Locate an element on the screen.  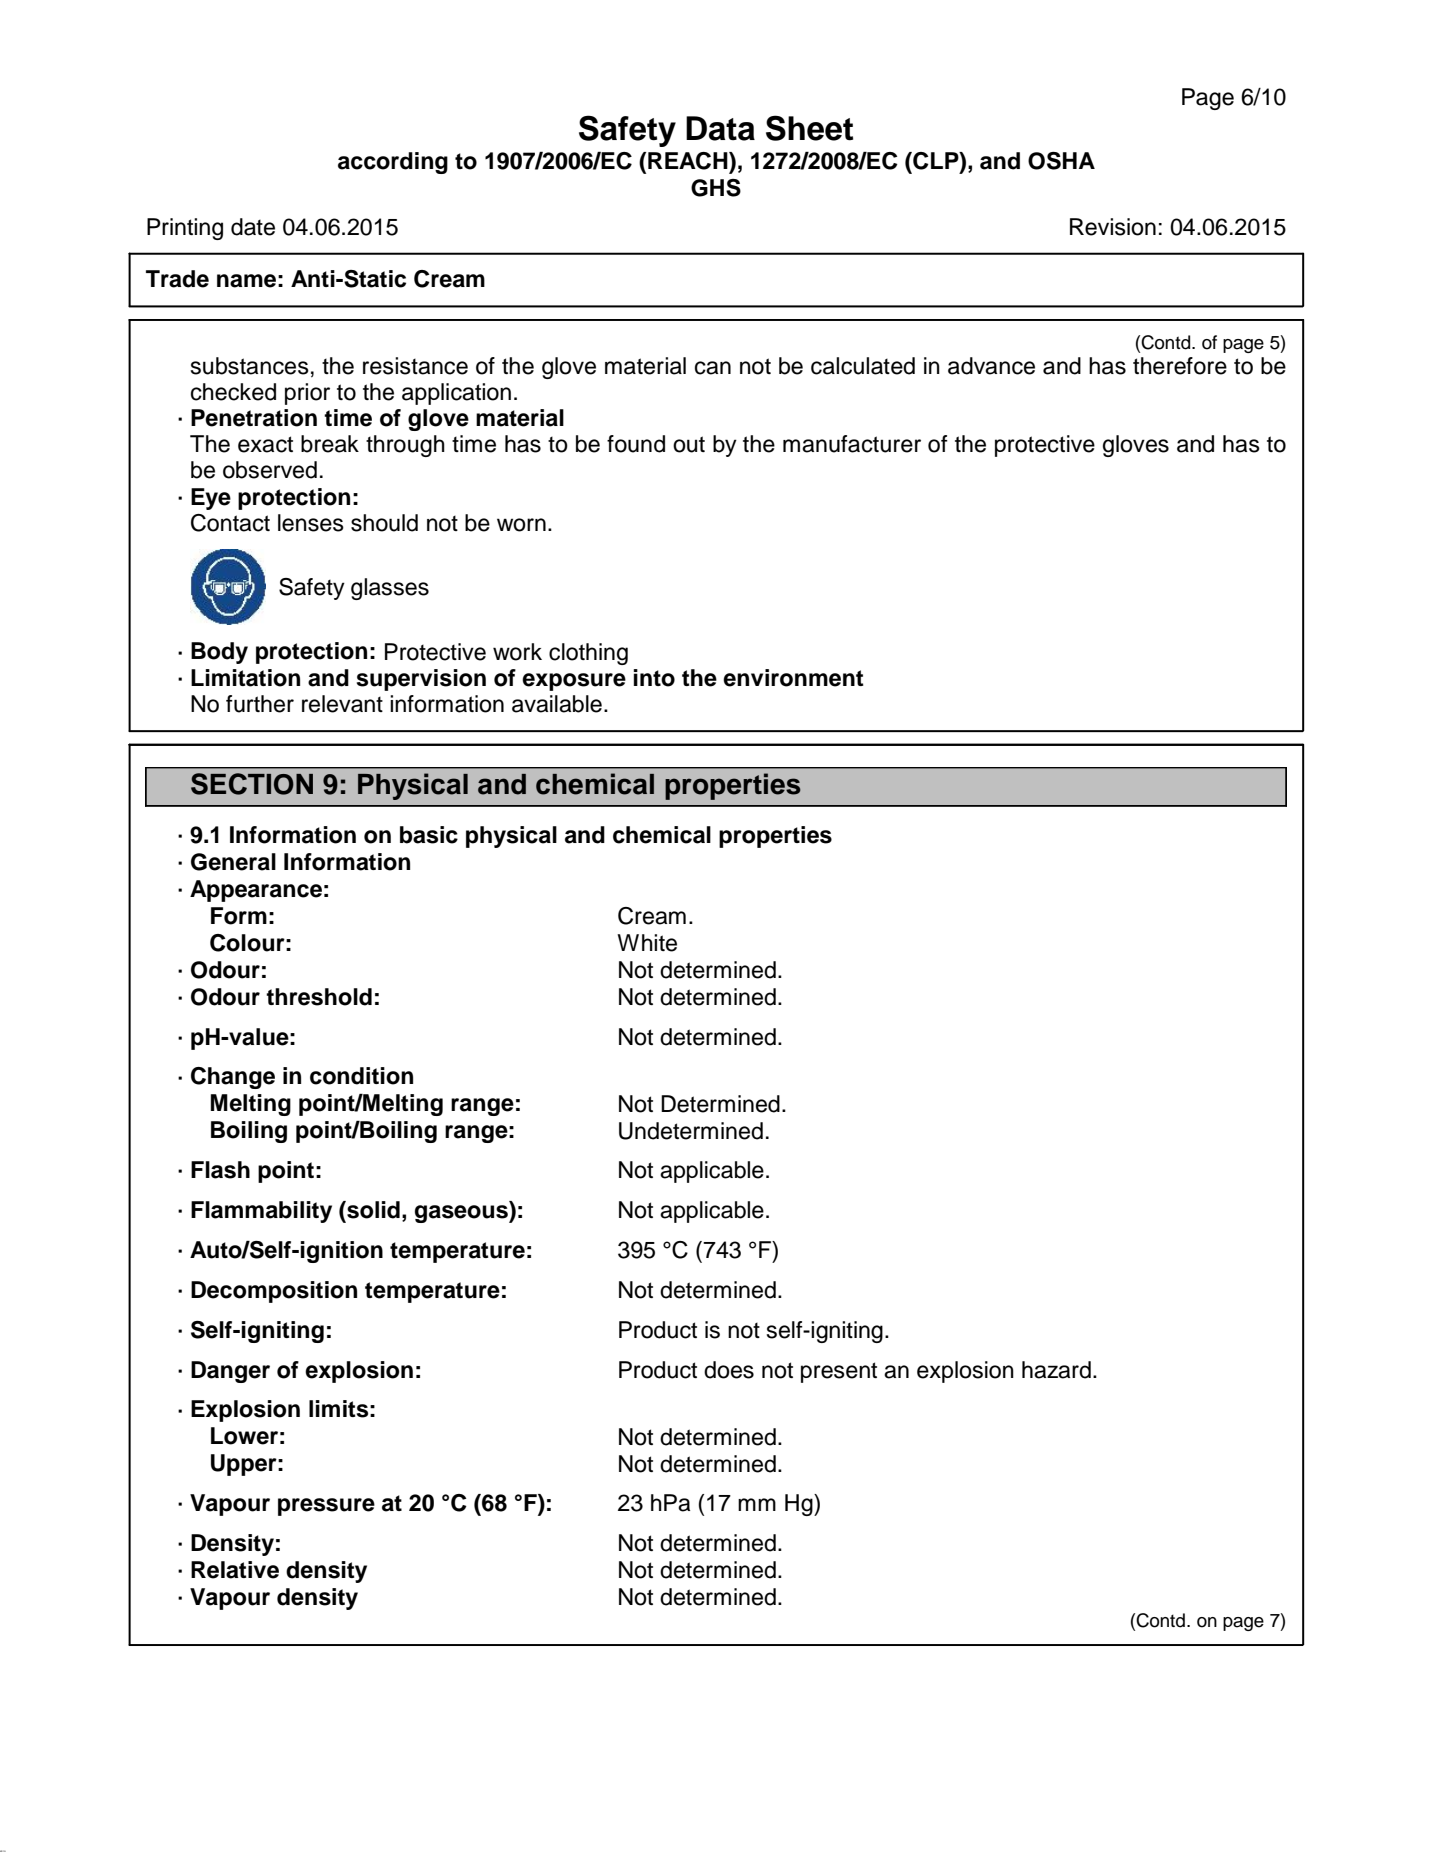
pressure is located at coordinates (326, 1507).
